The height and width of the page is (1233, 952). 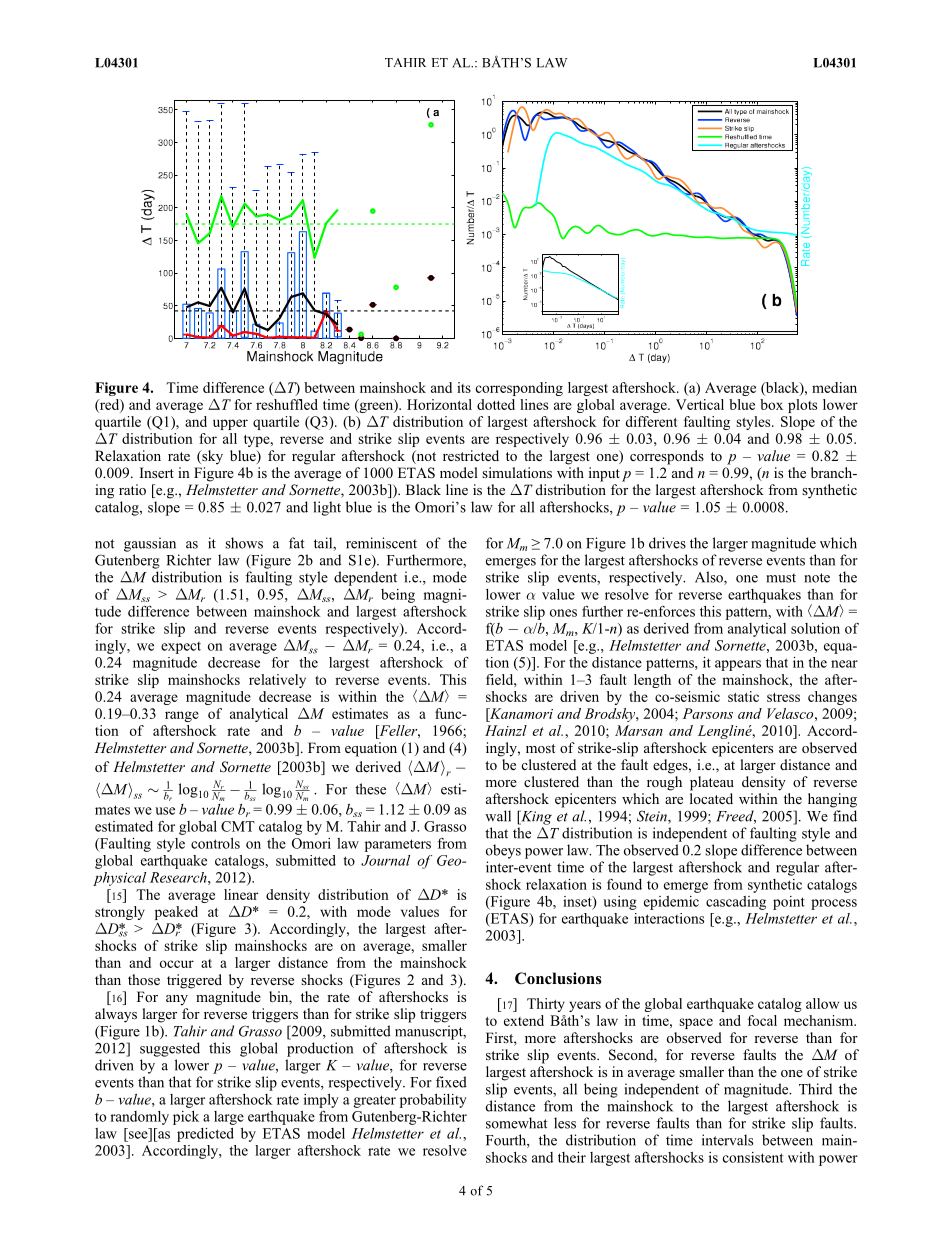 What do you see at coordinates (738, 665) in the page?
I see `appears` at bounding box center [738, 665].
